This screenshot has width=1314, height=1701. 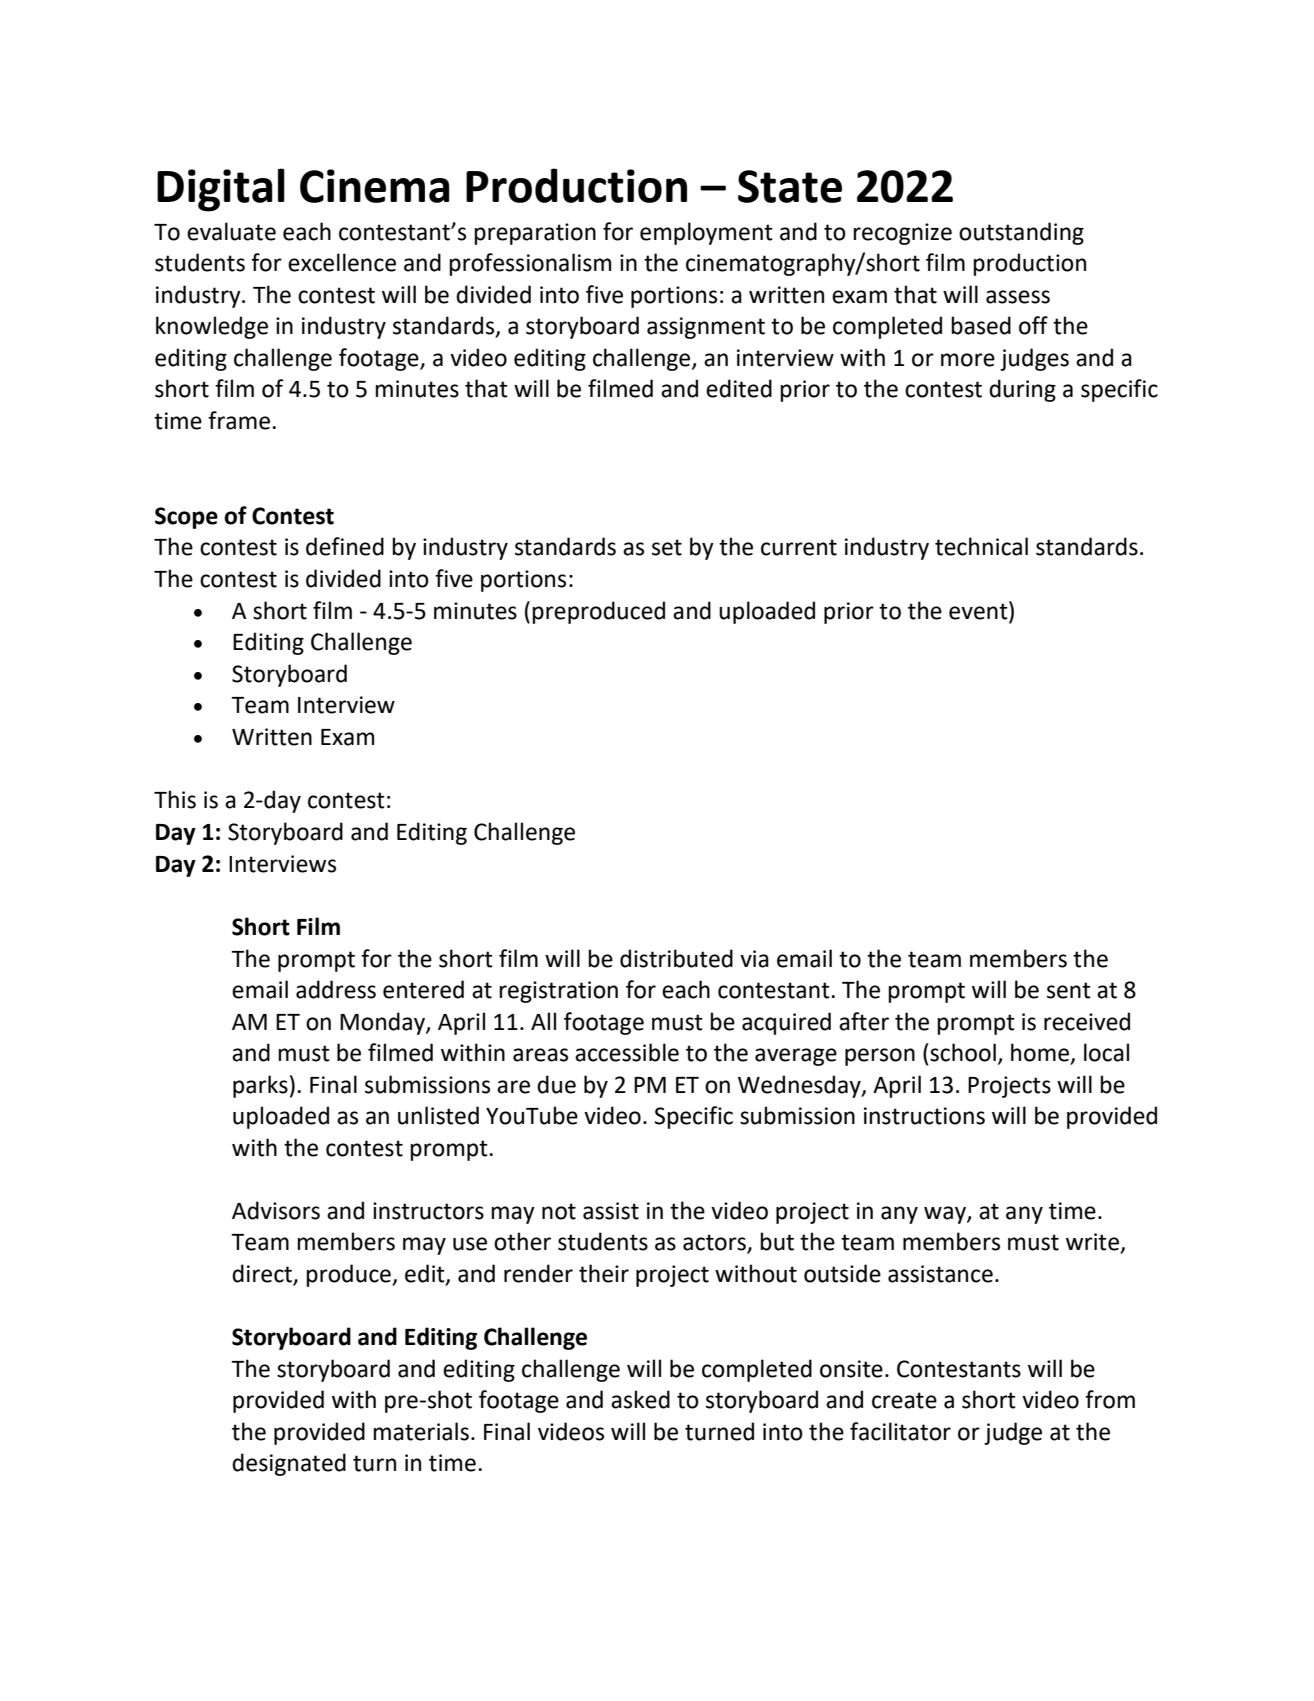 What do you see at coordinates (924, 1116) in the screenshot?
I see `instructions` at bounding box center [924, 1116].
